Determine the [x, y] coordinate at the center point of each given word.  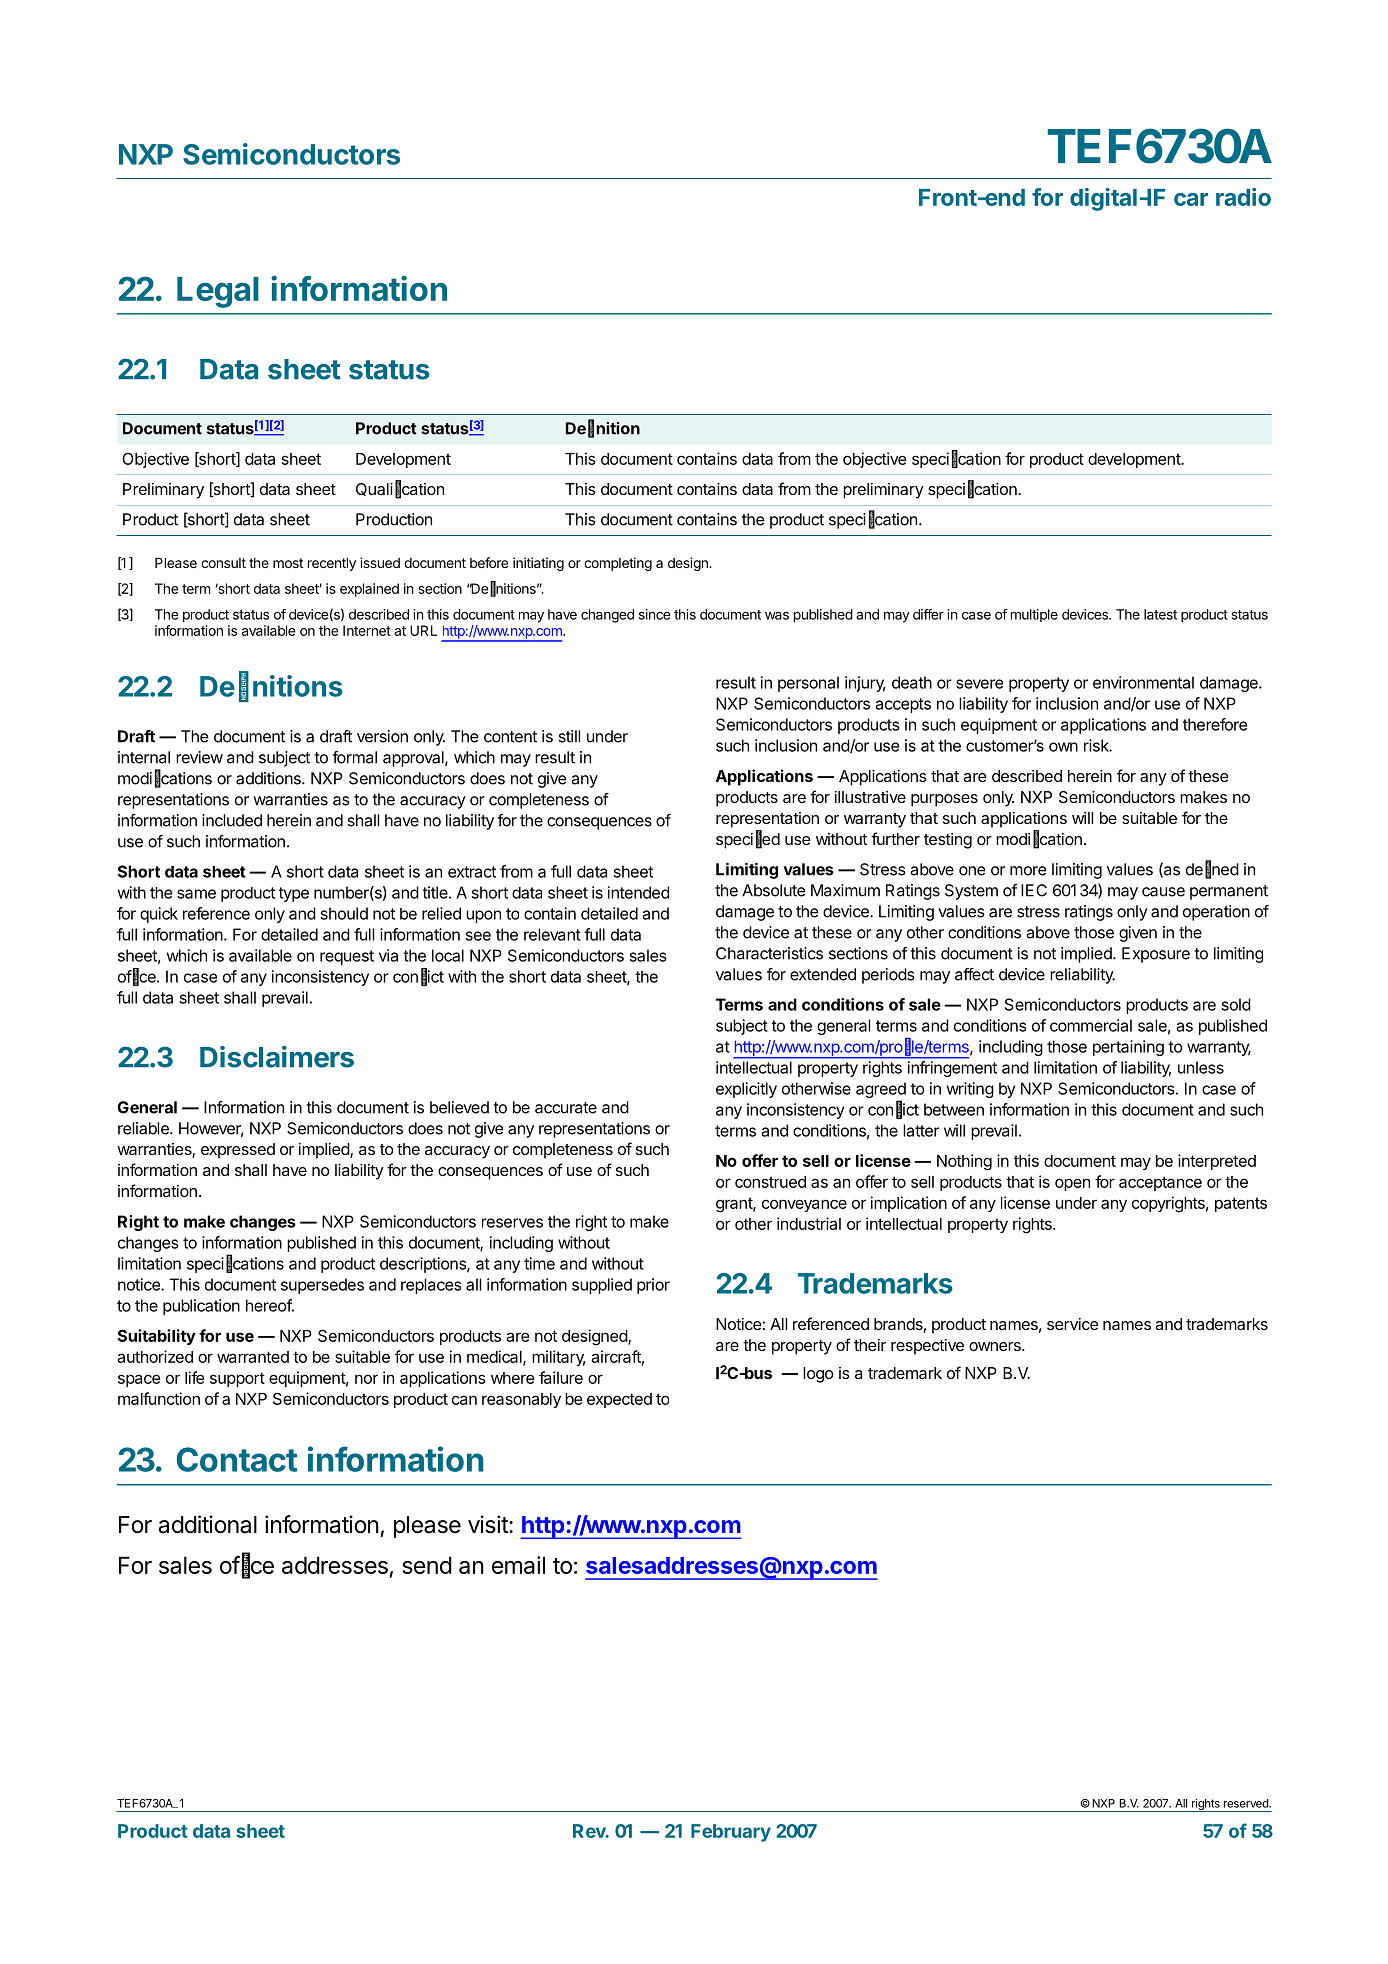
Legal [218, 292]
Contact [237, 1459]
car [1191, 199]
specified [748, 840]
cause [1163, 892]
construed [770, 1182]
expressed [238, 1151]
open [1072, 1184]
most [288, 563]
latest [1160, 614]
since [655, 614]
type [294, 894]
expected [619, 1400]
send [427, 1565]
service [1072, 1324]
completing [618, 564]
